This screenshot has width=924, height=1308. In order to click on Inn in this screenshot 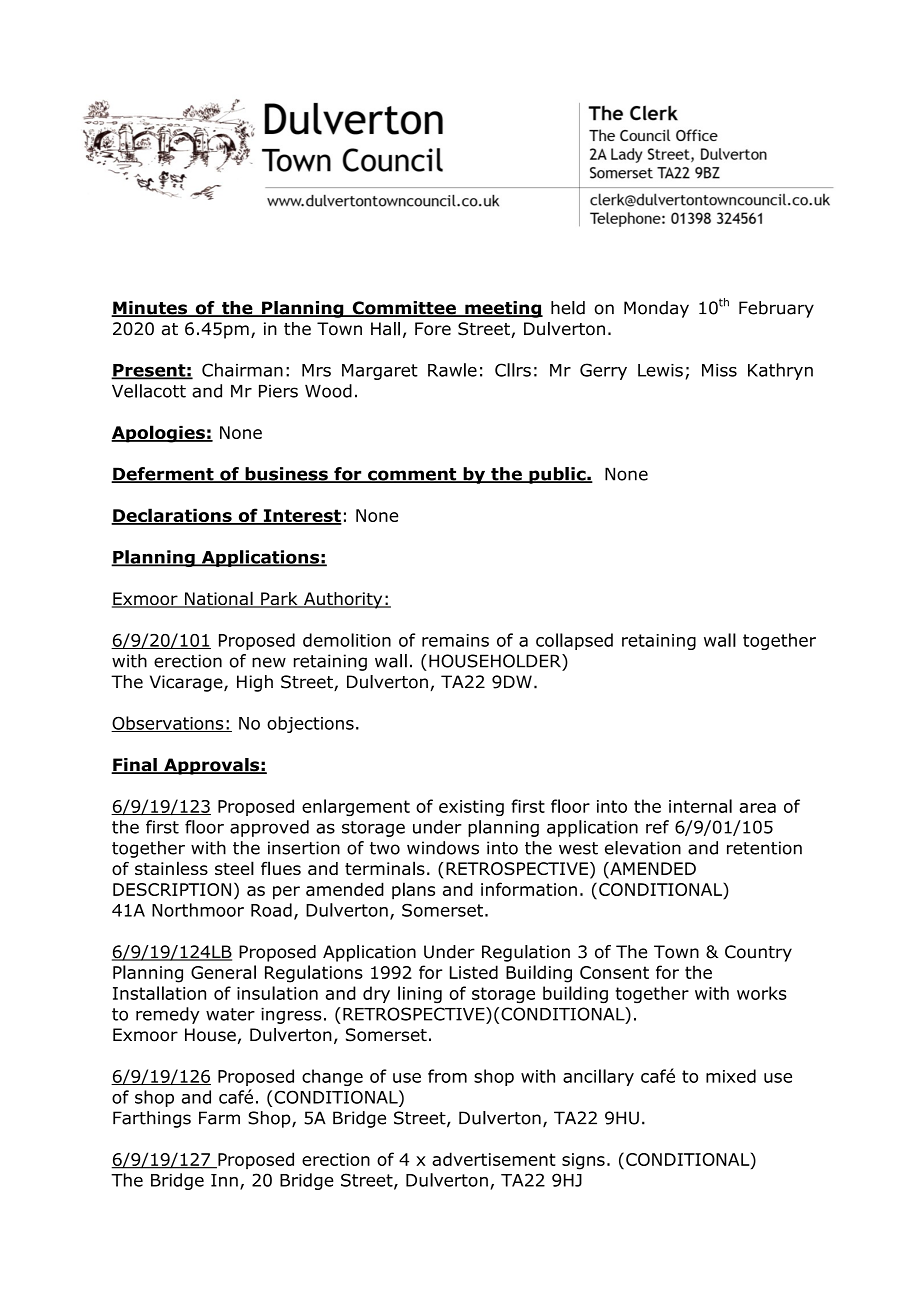, I will do `click(224, 1180)`.
